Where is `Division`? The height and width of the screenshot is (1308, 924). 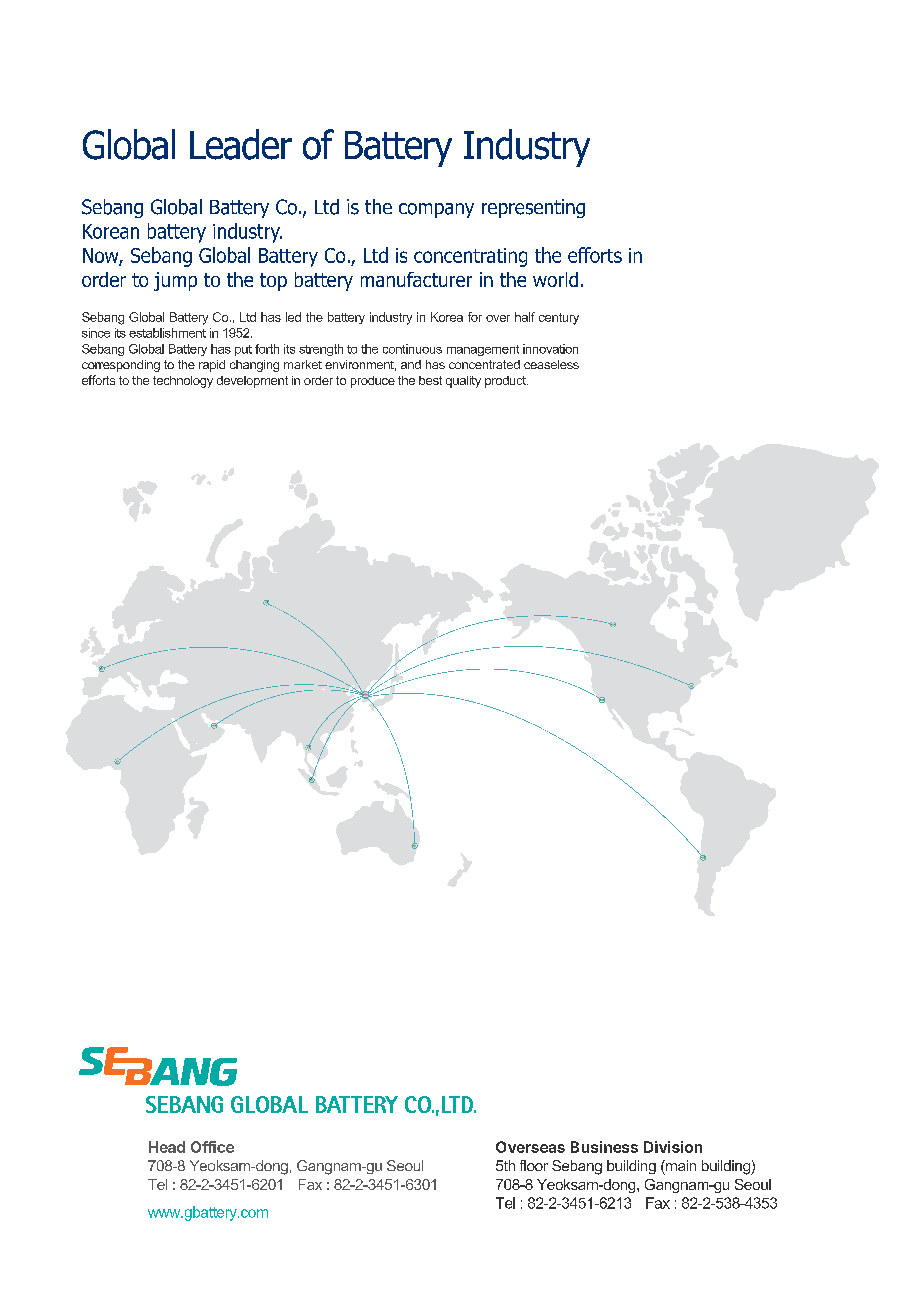
Division is located at coordinates (673, 1147).
